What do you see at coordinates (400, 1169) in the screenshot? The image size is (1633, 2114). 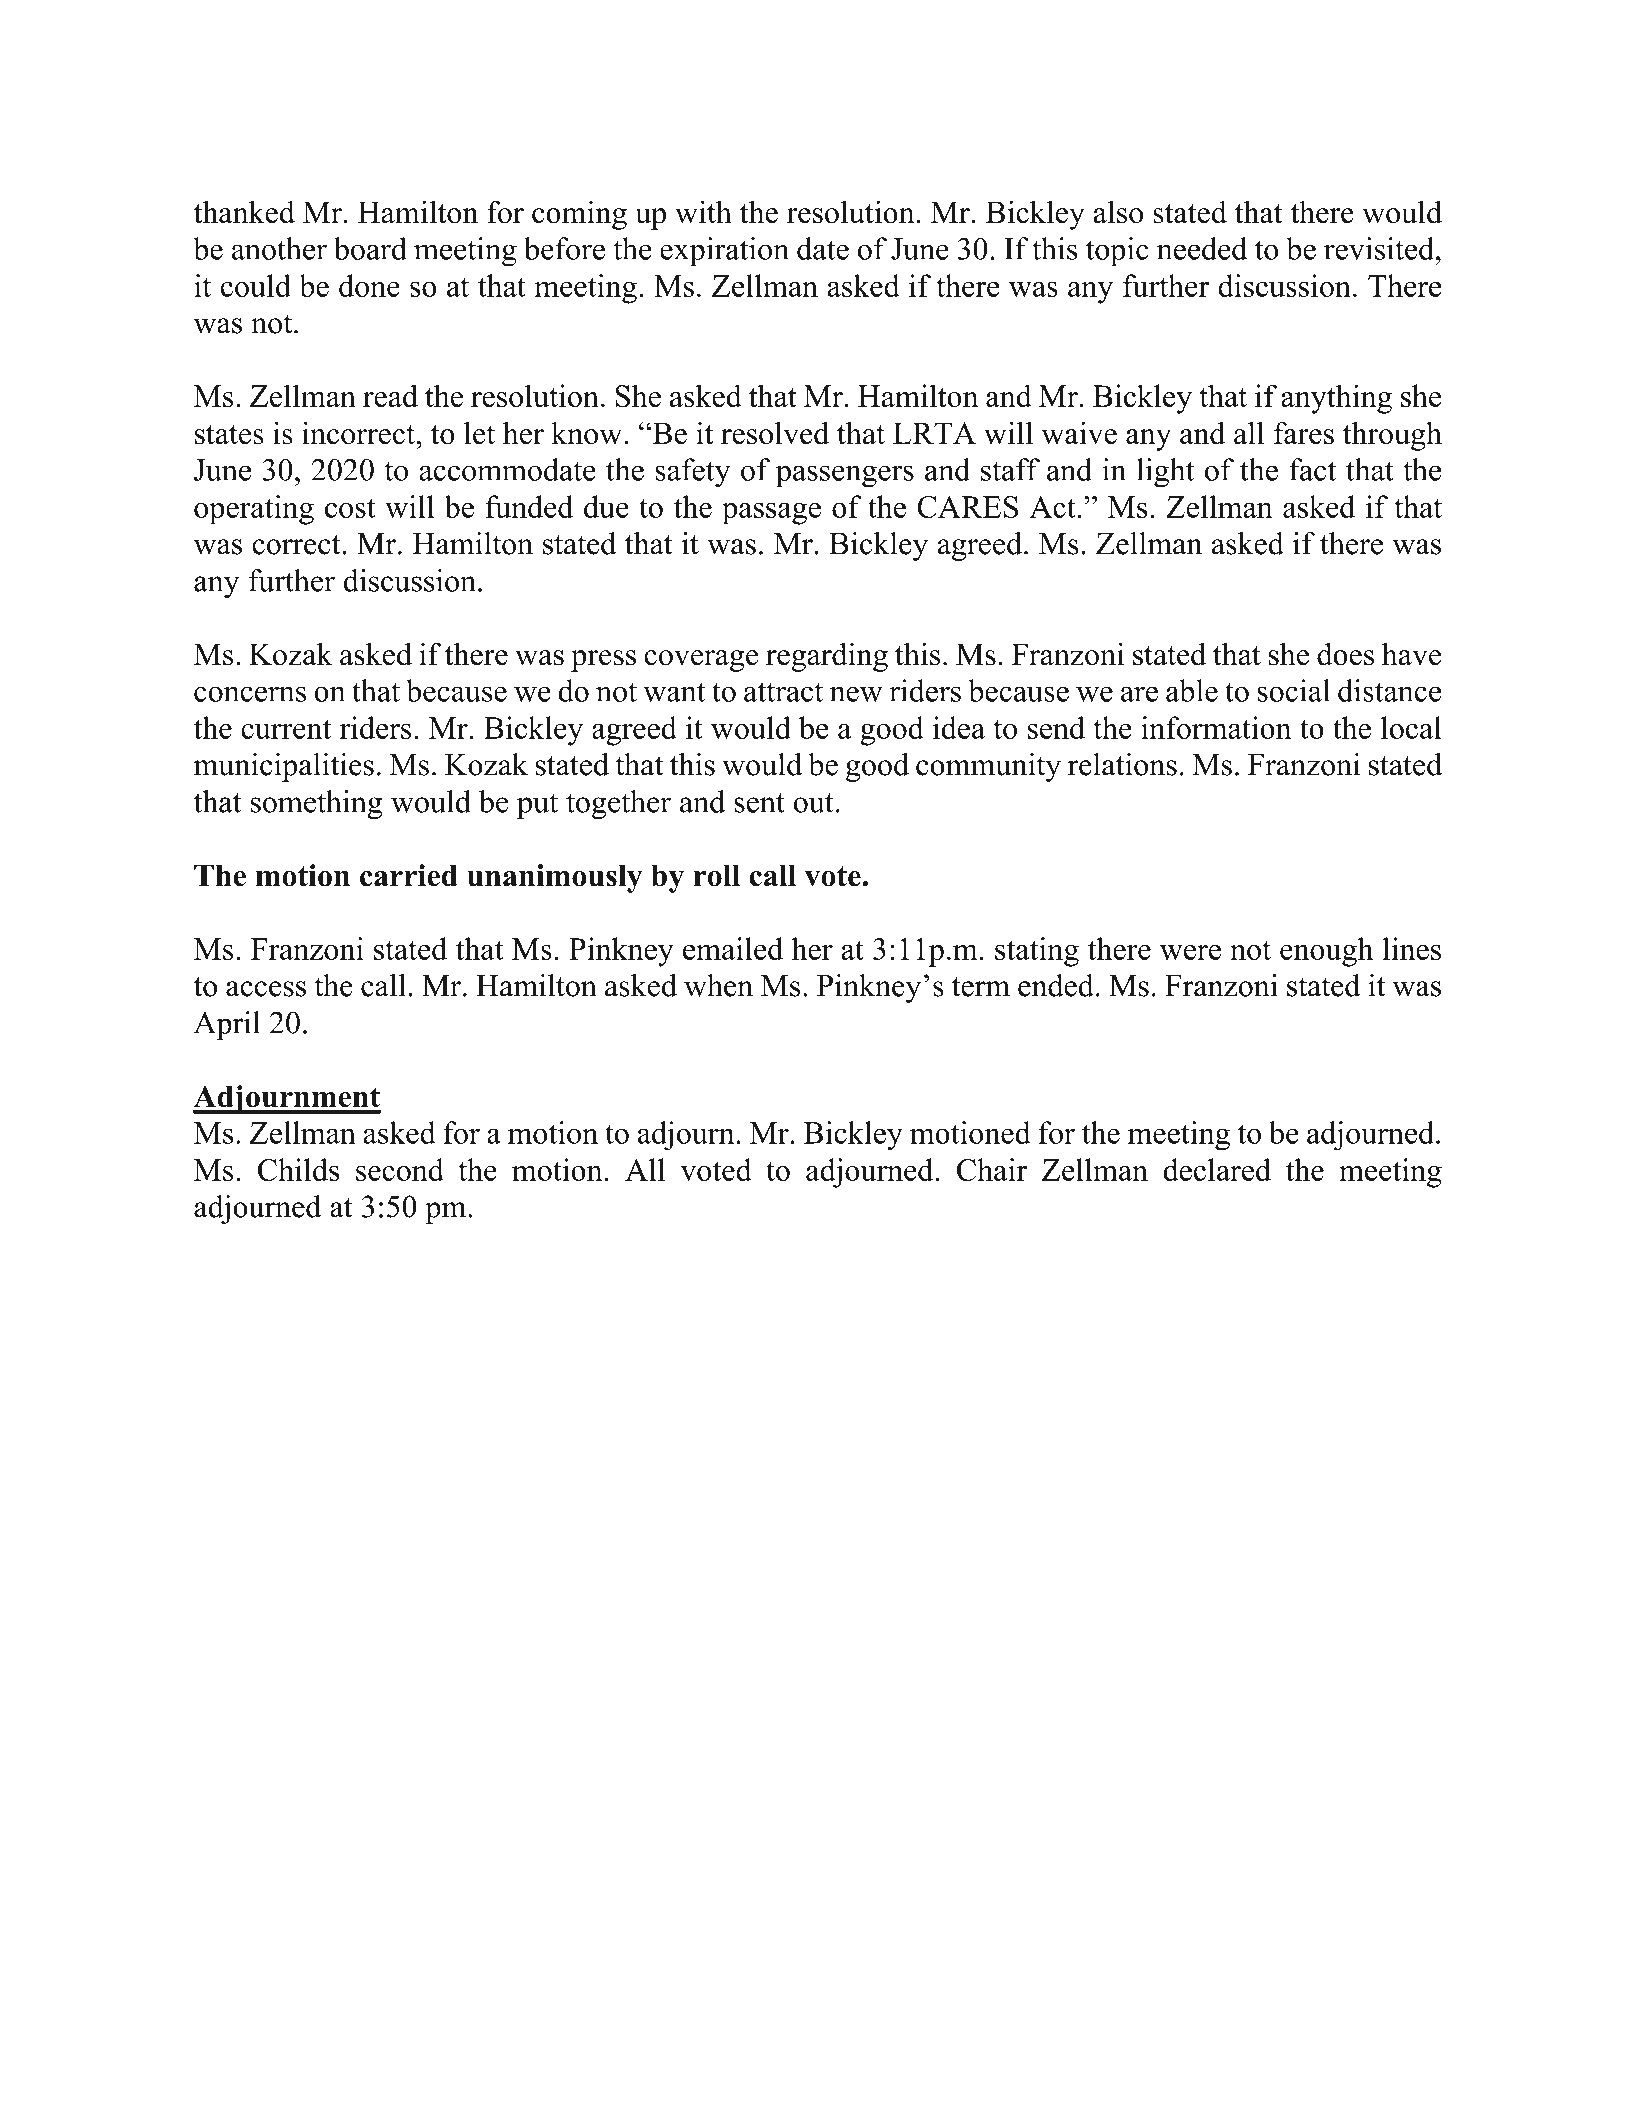 I see `second` at bounding box center [400, 1169].
